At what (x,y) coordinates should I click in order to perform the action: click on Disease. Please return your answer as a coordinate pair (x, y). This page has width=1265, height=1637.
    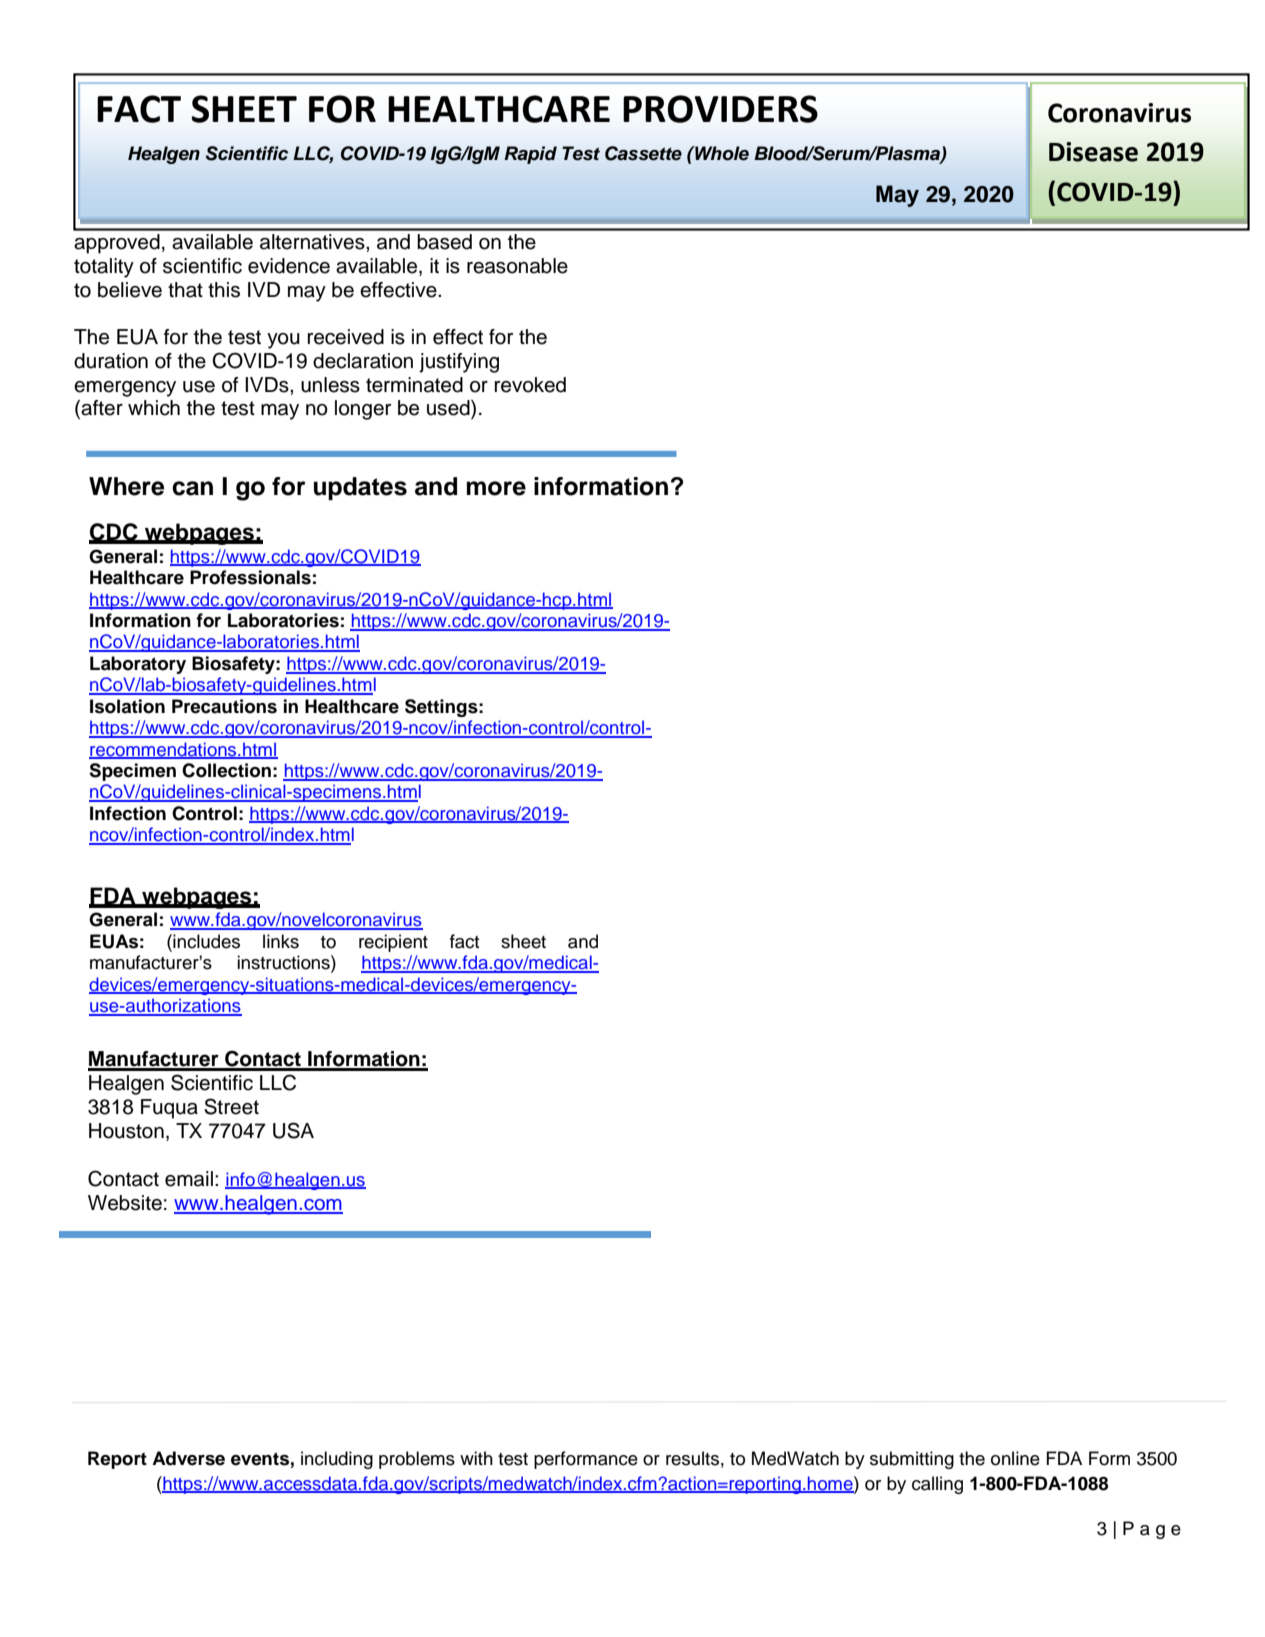
    Looking at the image, I should click on (1093, 152).
